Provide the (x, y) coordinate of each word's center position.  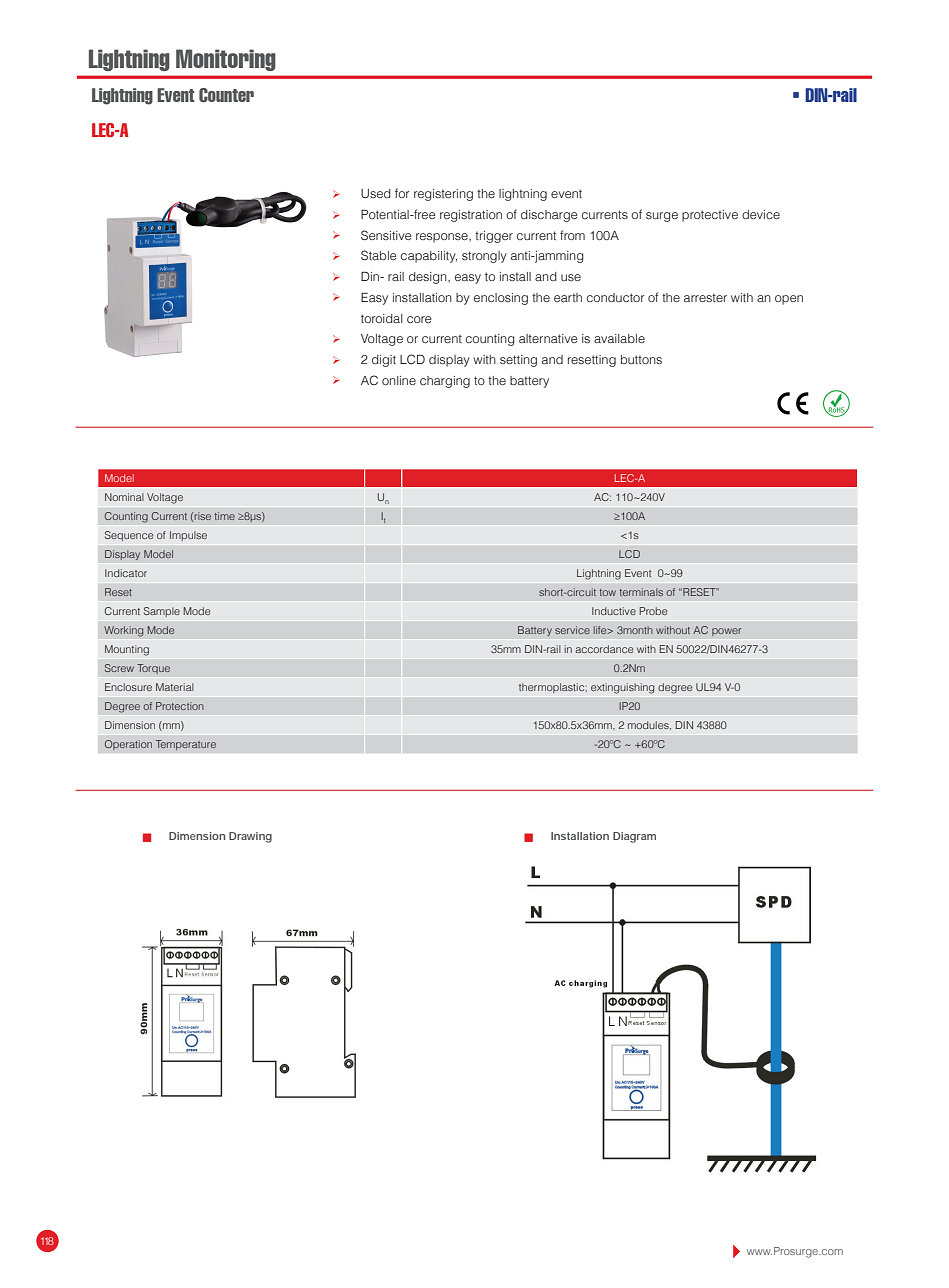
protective (710, 216)
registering (443, 195)
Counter (226, 95)
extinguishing (622, 688)
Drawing (250, 837)
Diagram (634, 837)
